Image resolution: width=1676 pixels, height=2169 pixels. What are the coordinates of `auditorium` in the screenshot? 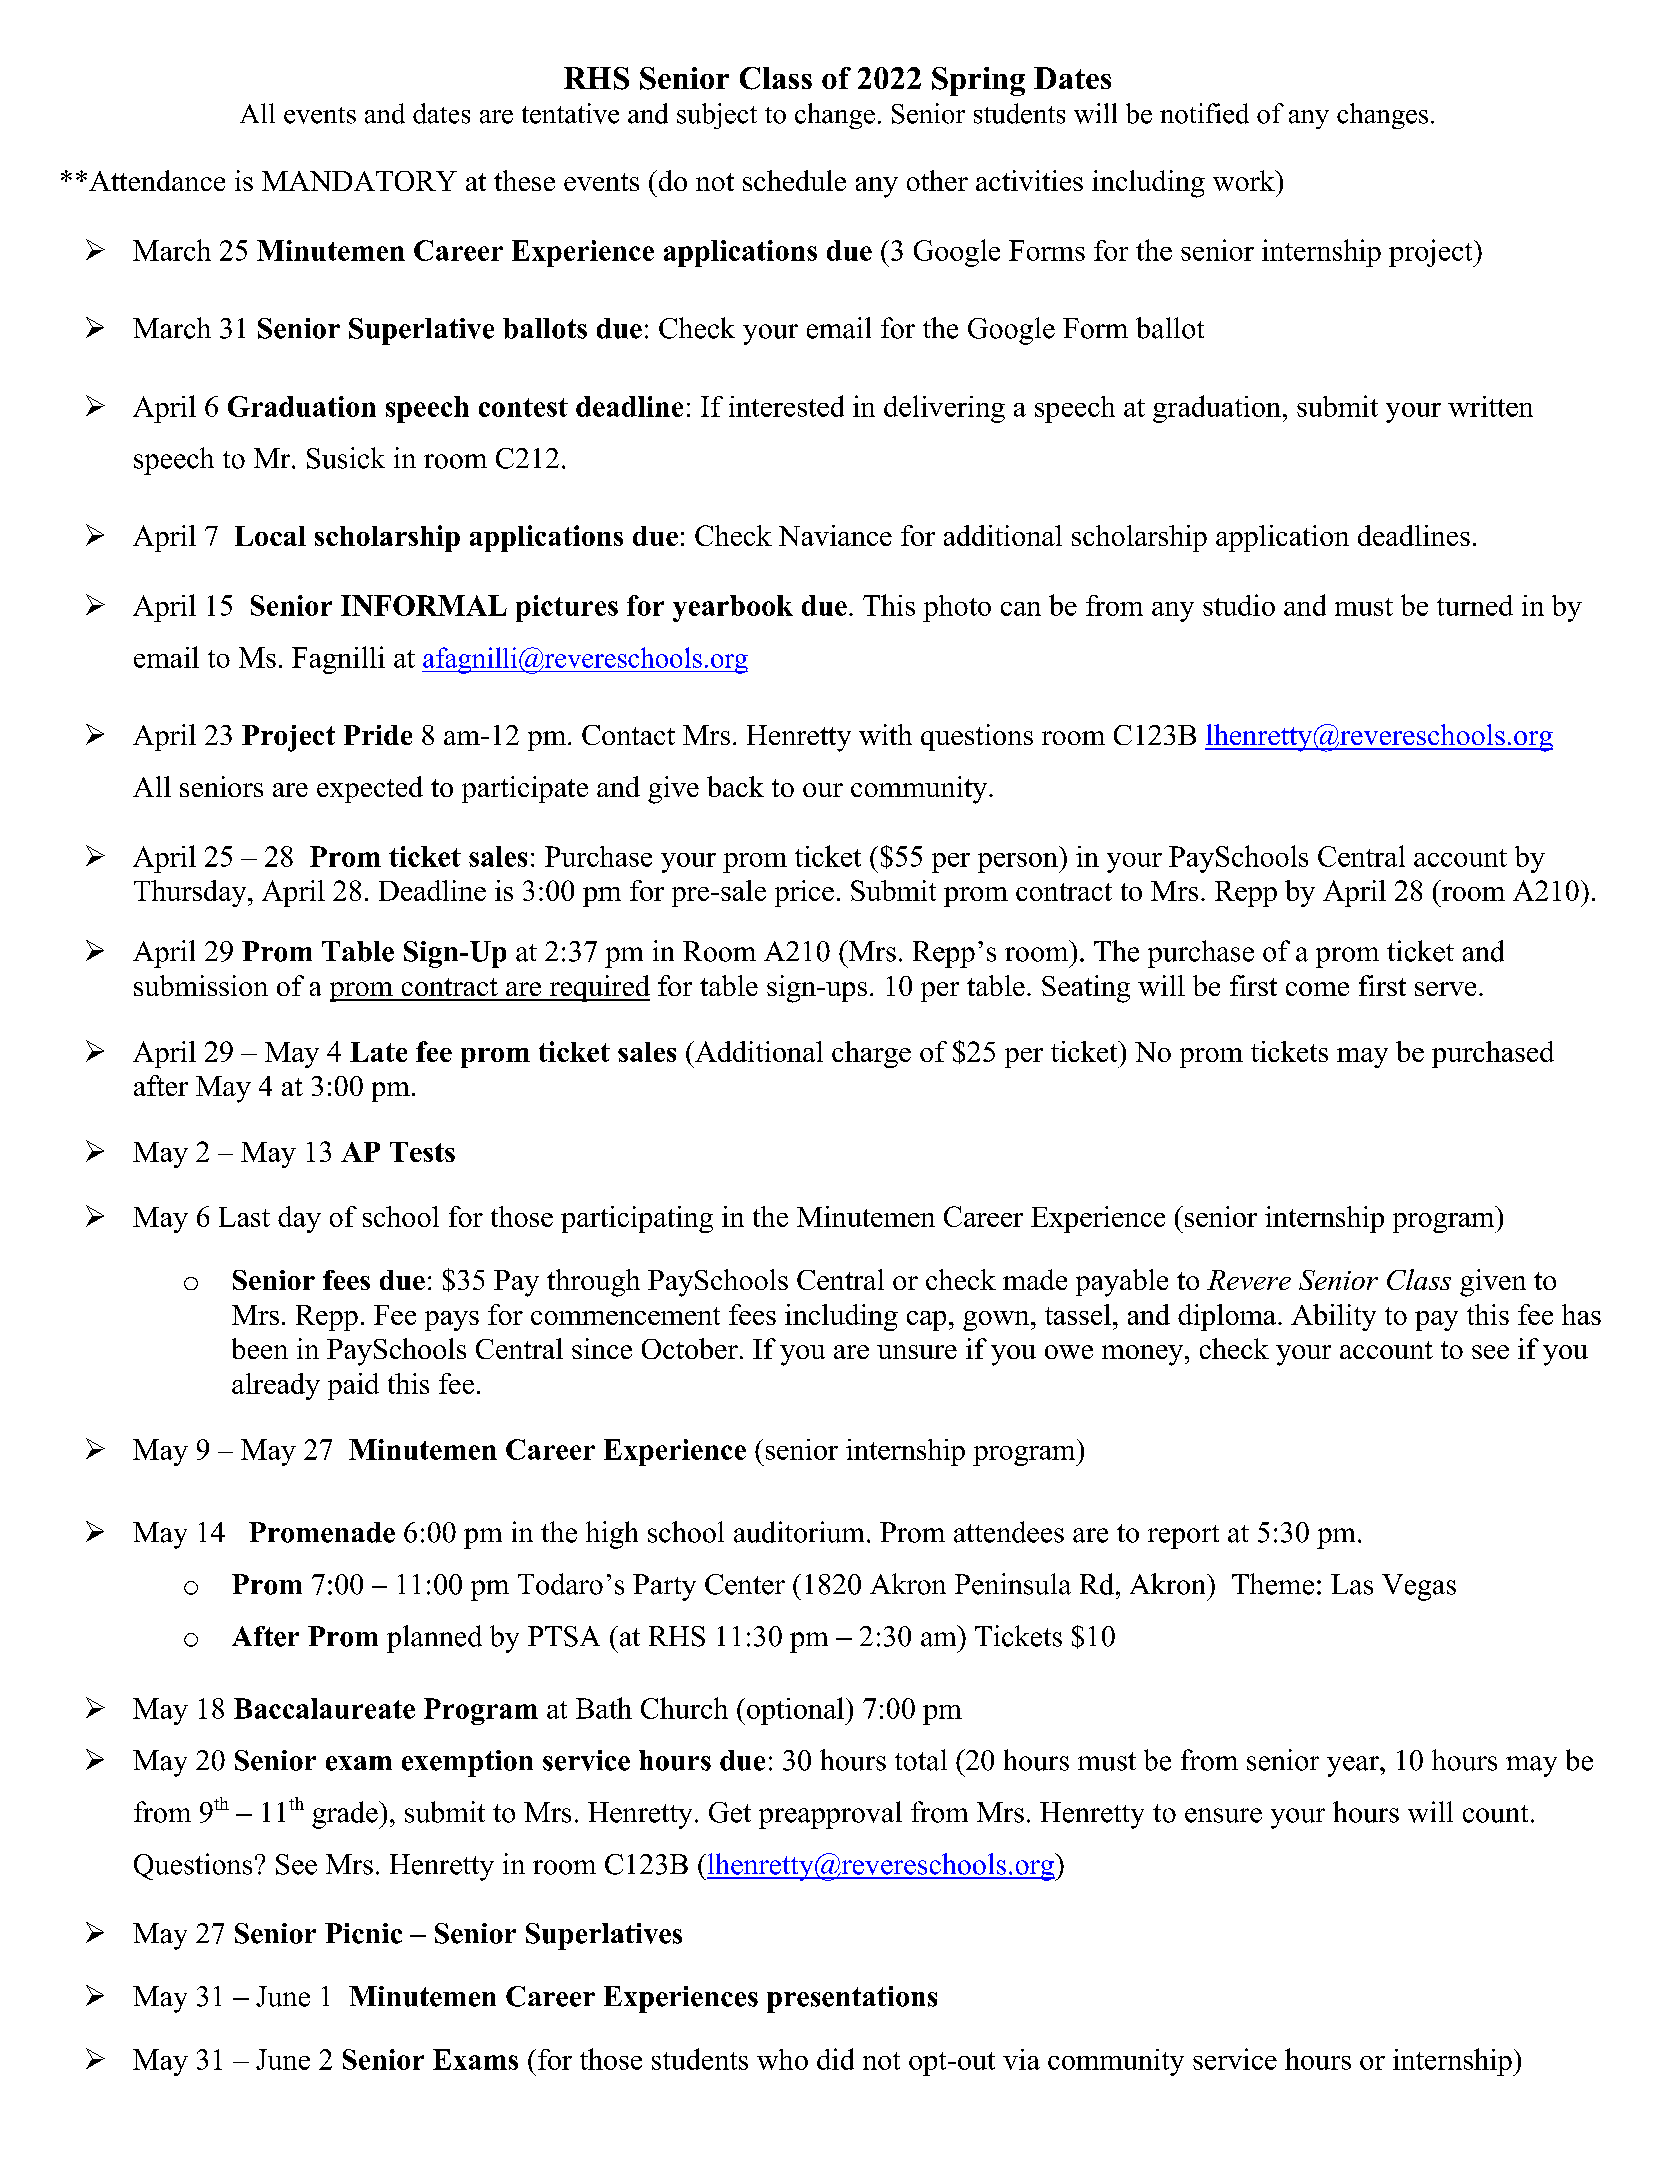 It's located at (799, 1532).
